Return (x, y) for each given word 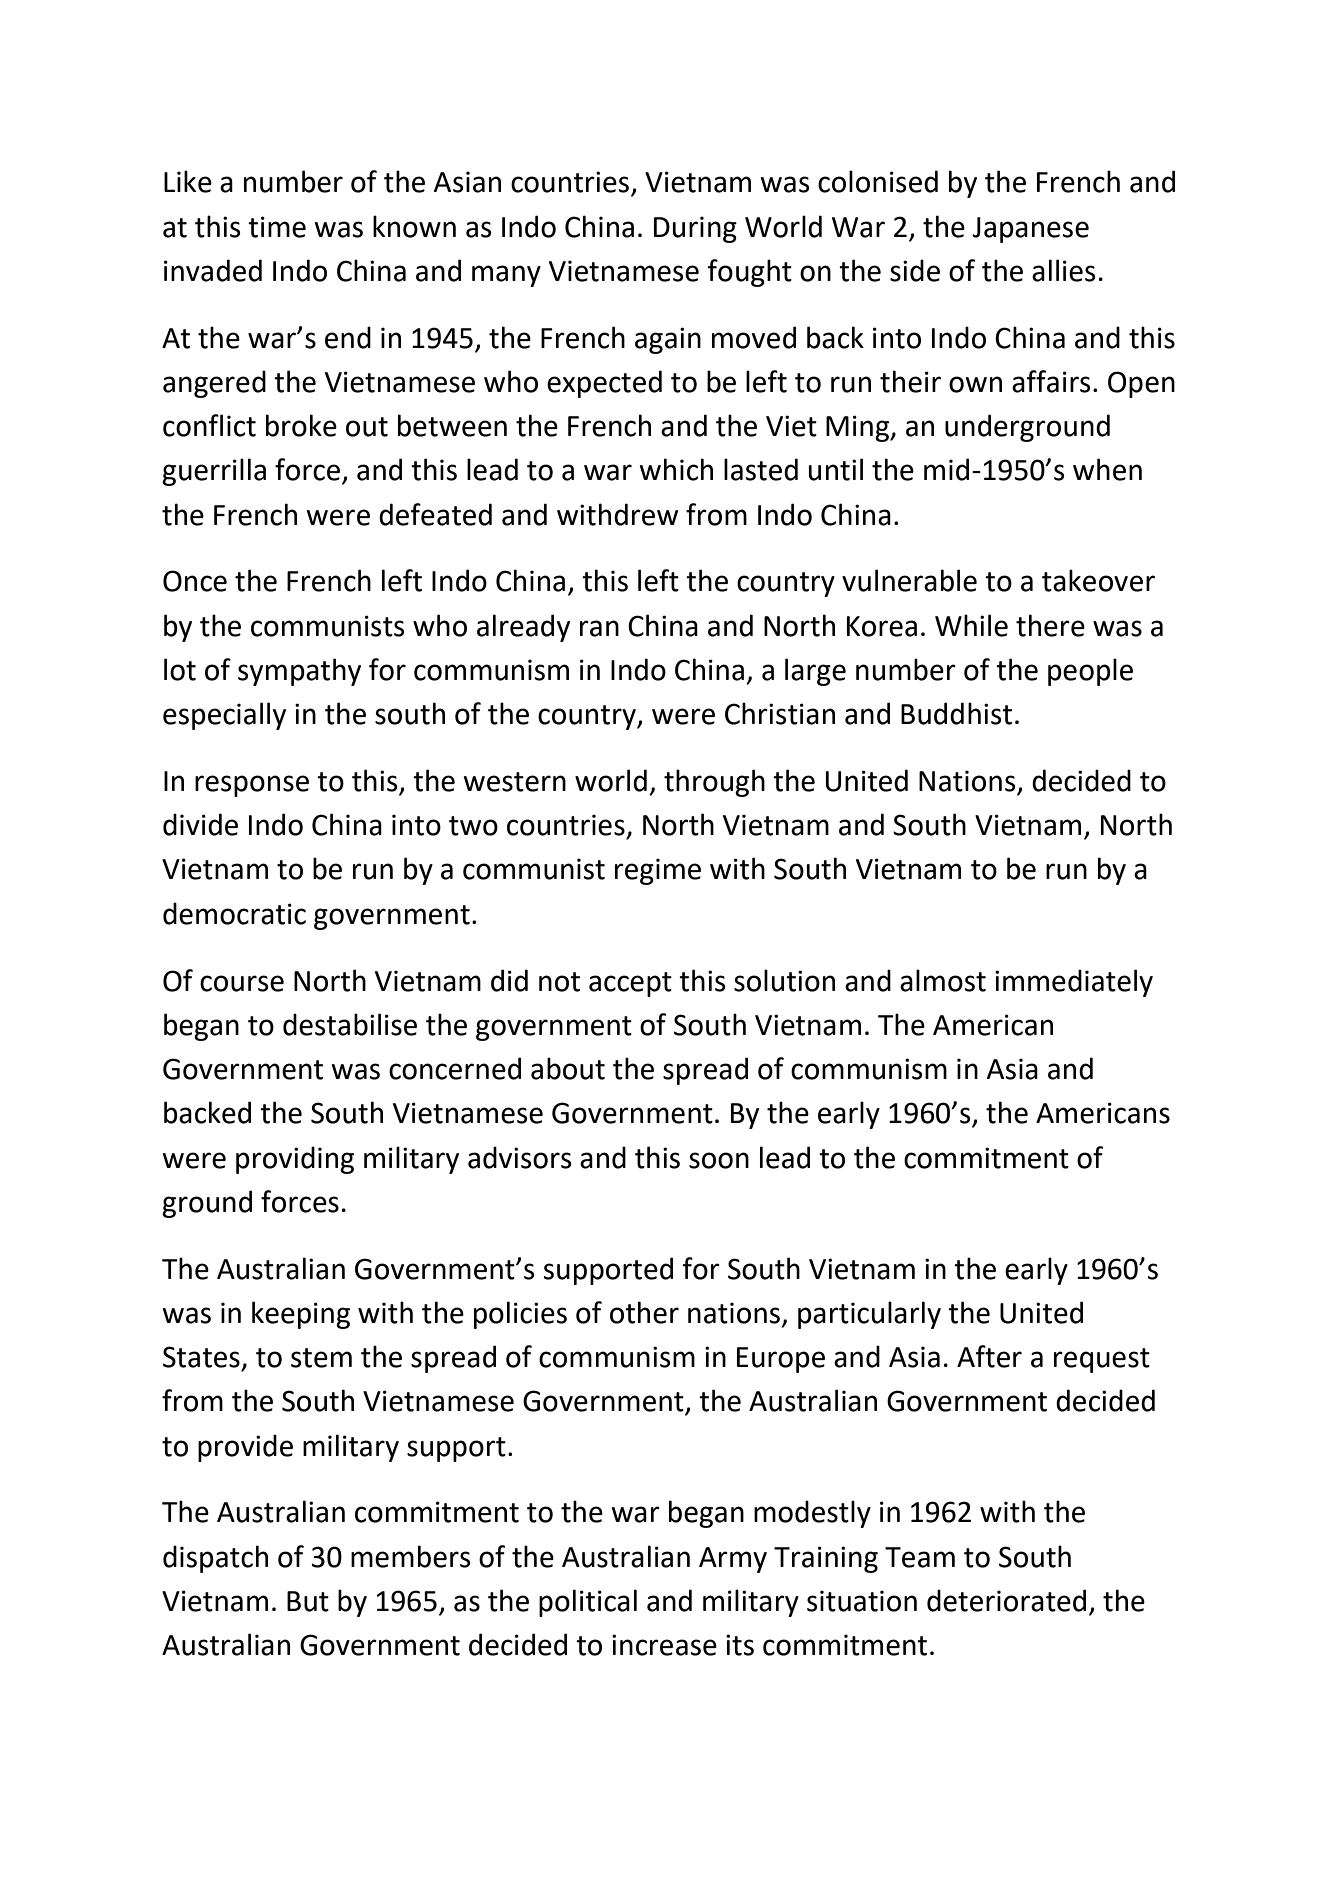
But (308, 1601)
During (695, 229)
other (644, 1312)
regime (658, 871)
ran (599, 628)
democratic (234, 913)
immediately (1074, 983)
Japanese (1030, 230)
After (989, 1356)
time (277, 227)
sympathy (299, 672)
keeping (301, 1315)
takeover (1098, 580)
